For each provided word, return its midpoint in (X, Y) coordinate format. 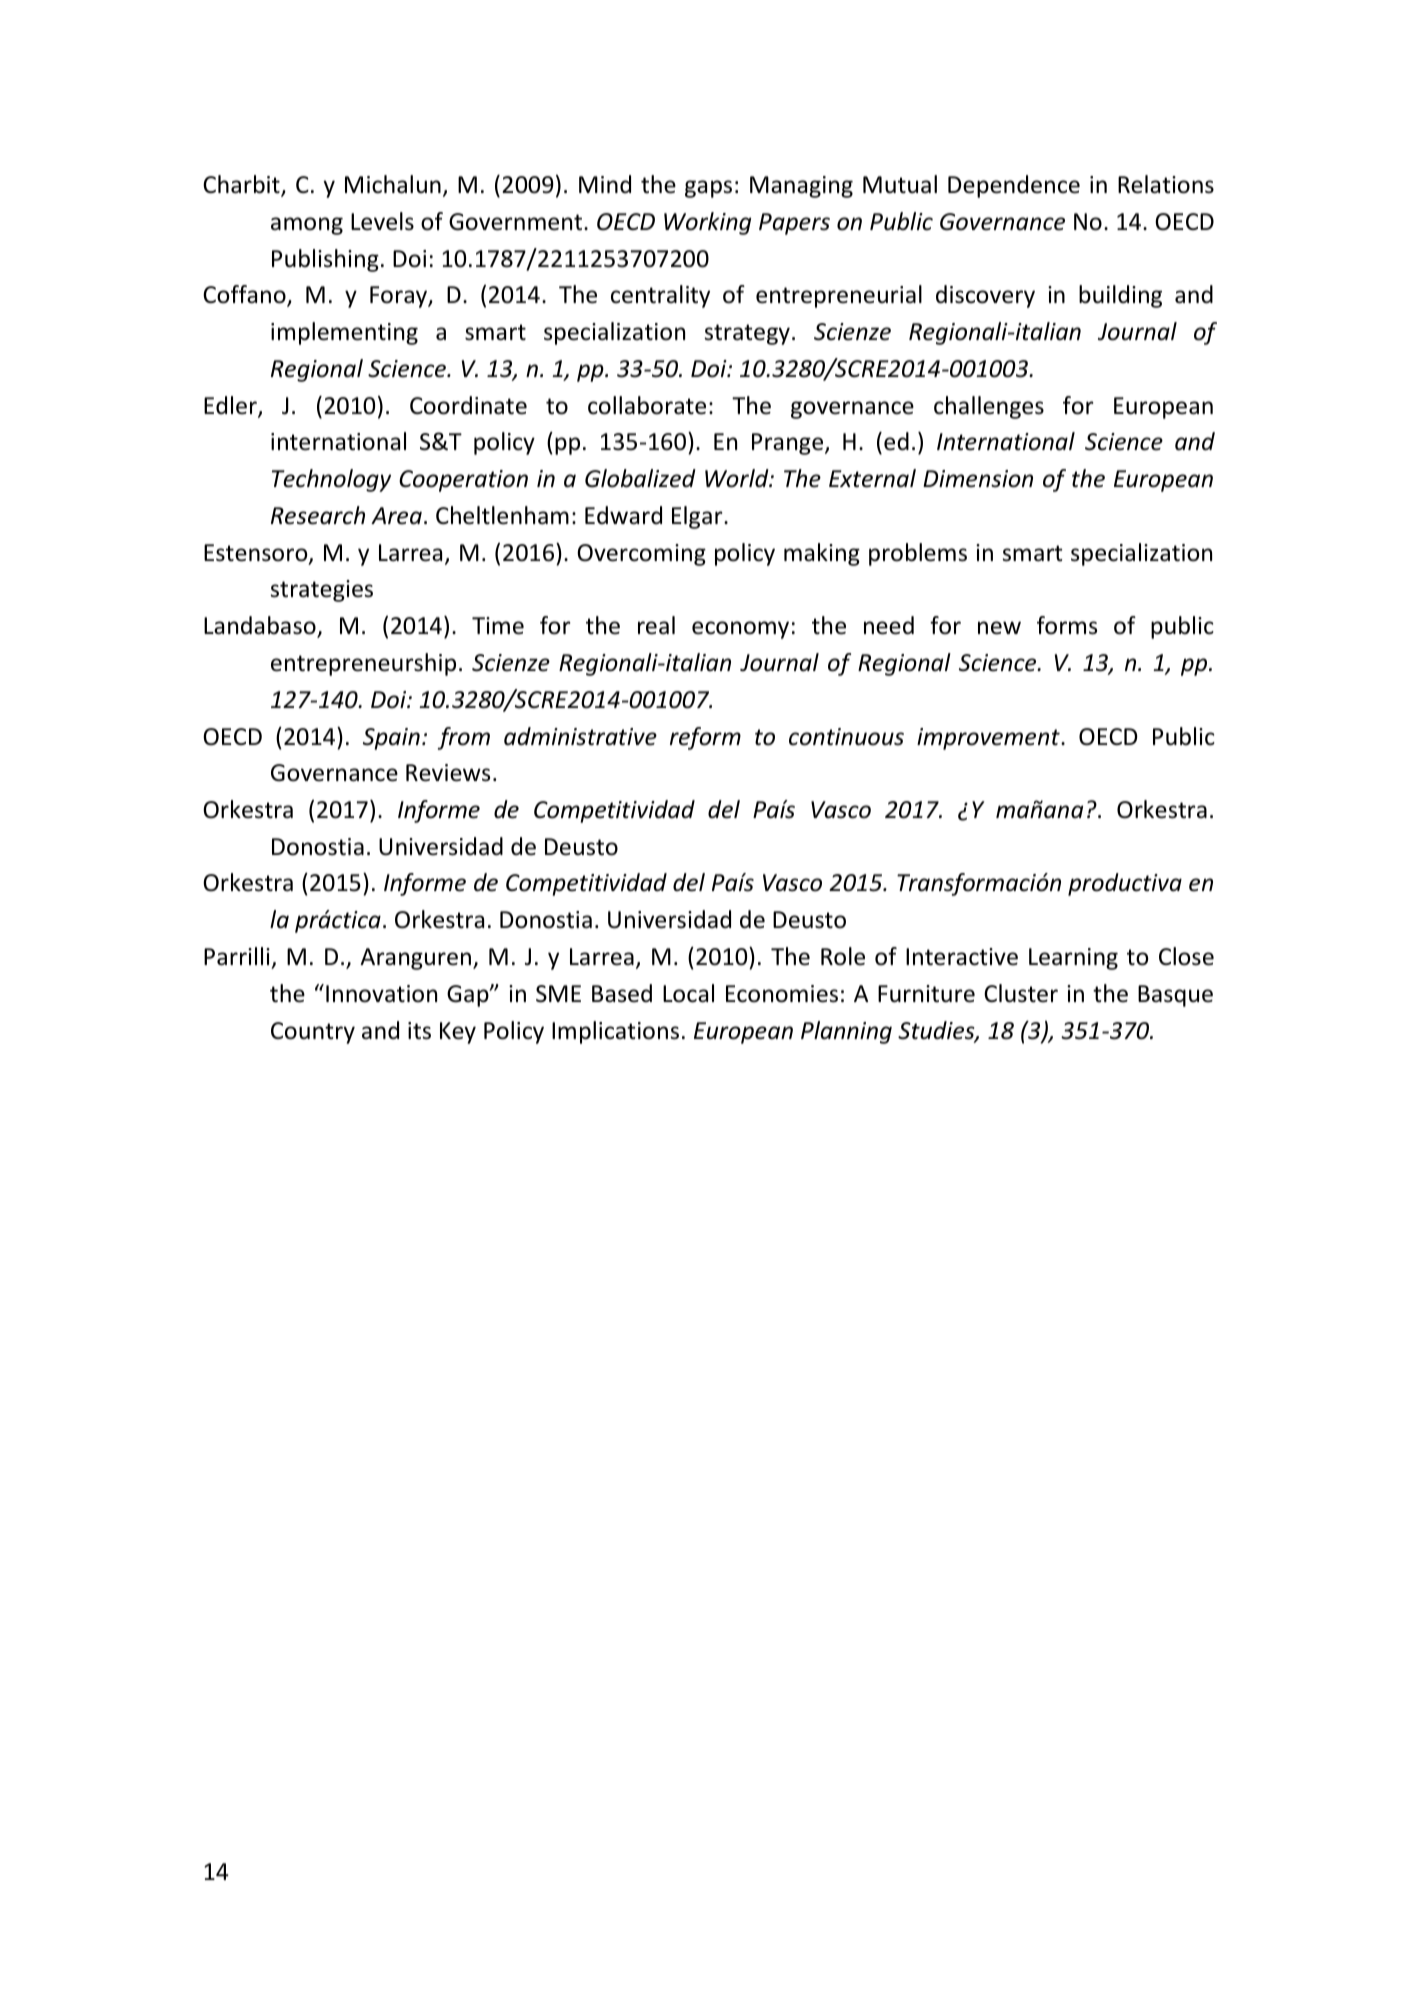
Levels (382, 221)
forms (1067, 625)
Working (707, 223)
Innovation (381, 994)
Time (498, 626)
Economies (782, 994)
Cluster (1021, 993)
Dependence (1014, 186)
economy (740, 630)
